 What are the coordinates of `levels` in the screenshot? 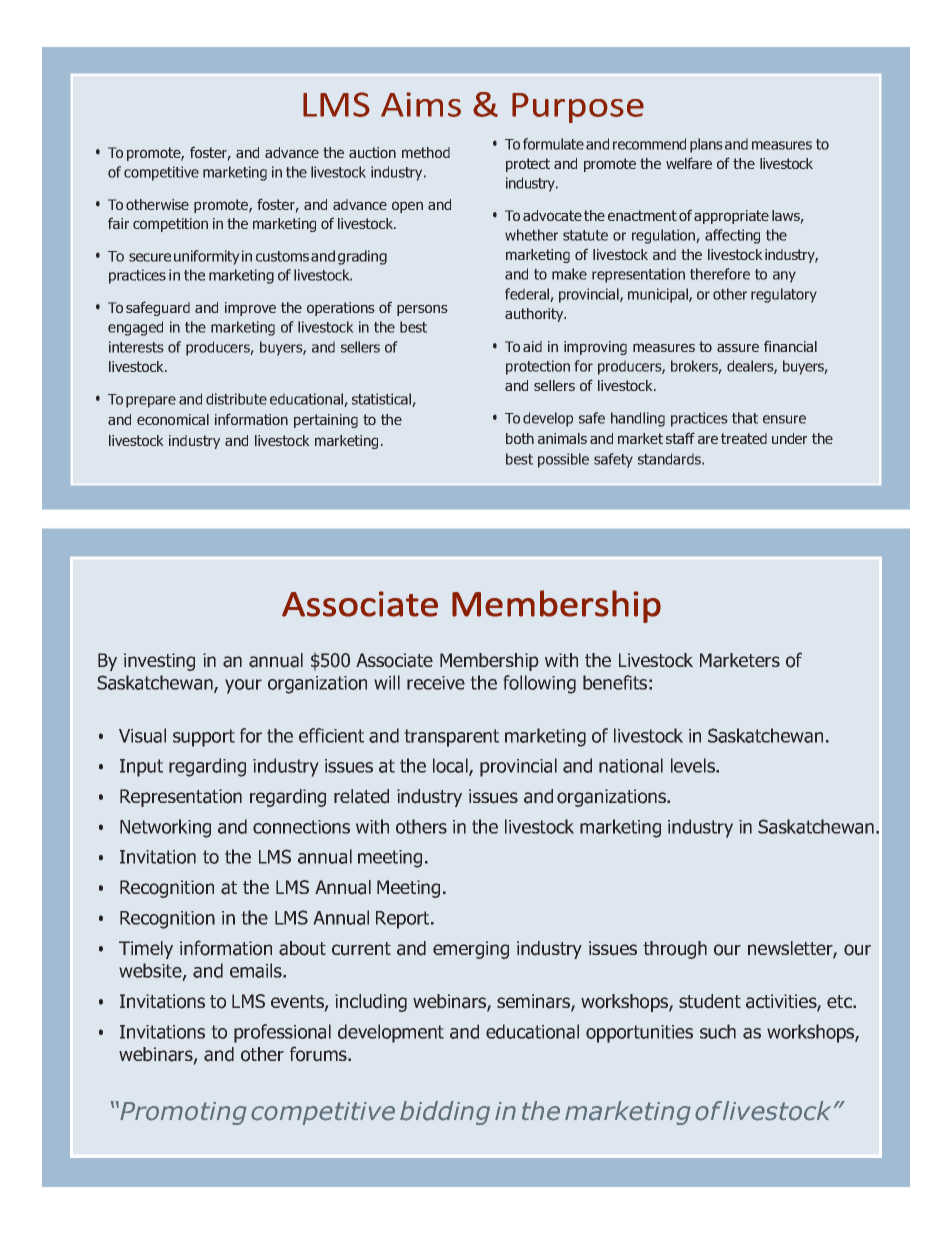 It's located at (694, 765).
